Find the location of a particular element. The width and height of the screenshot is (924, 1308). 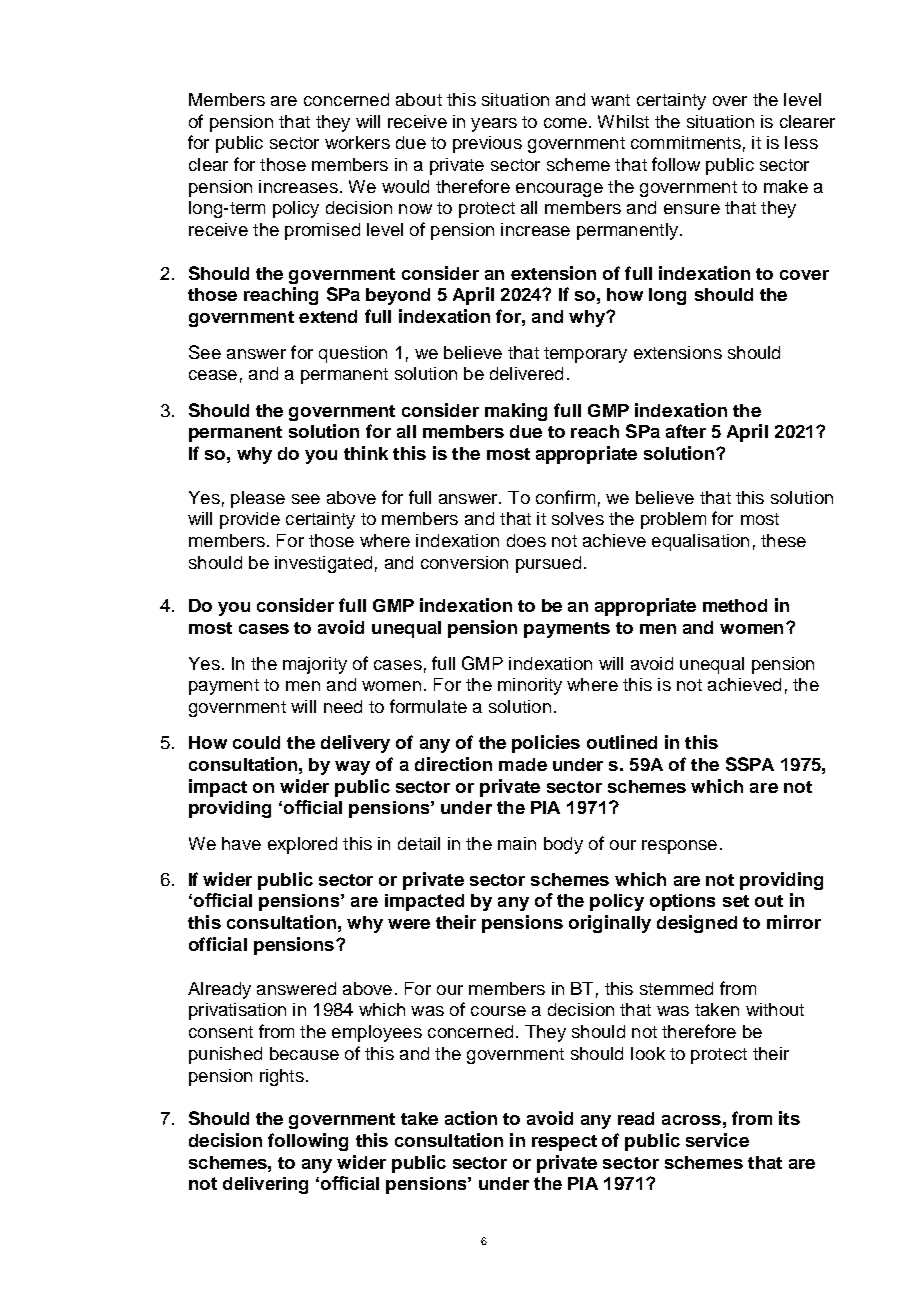

commitments is located at coordinates (686, 142).
